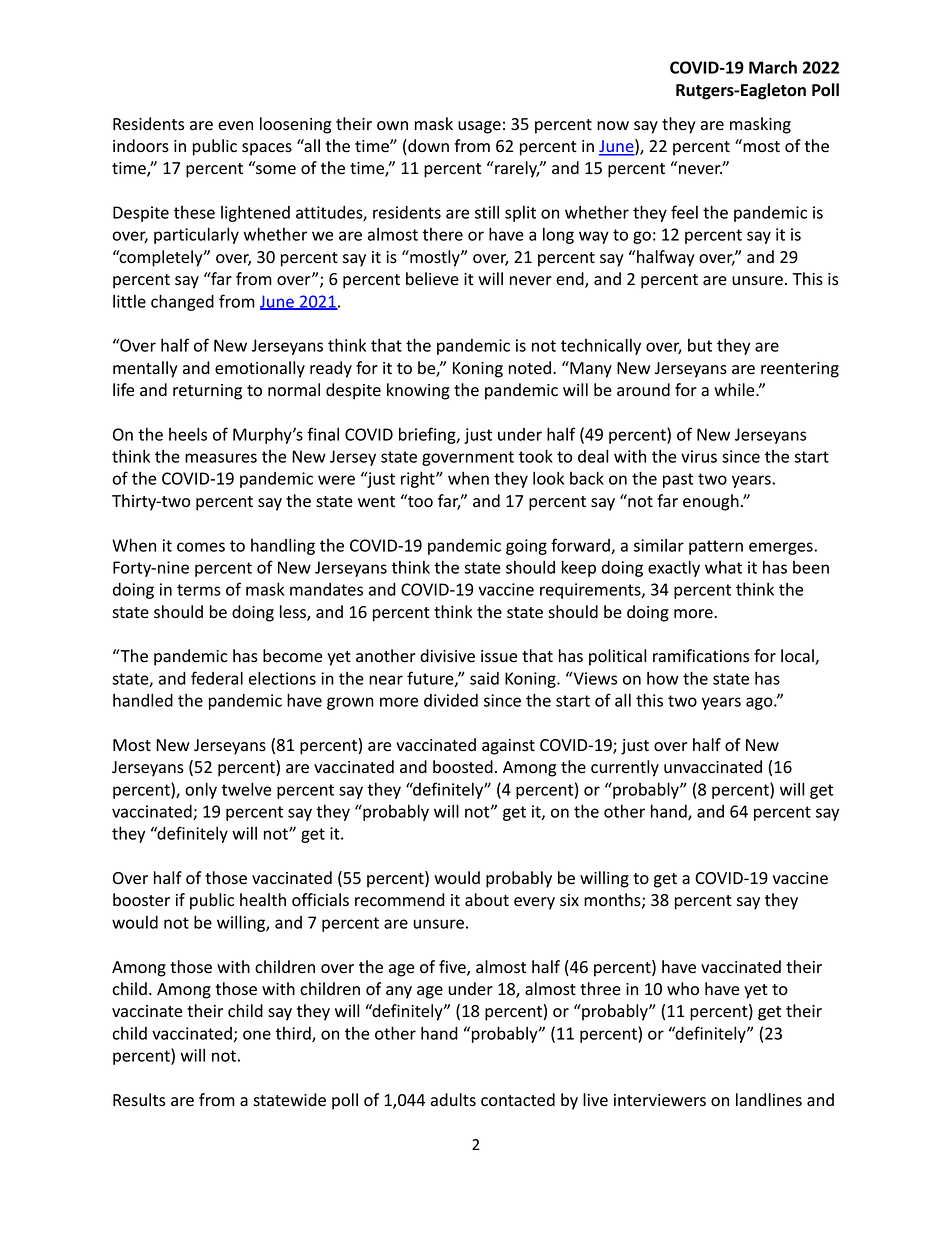  What do you see at coordinates (217, 678) in the screenshot?
I see `federal` at bounding box center [217, 678].
